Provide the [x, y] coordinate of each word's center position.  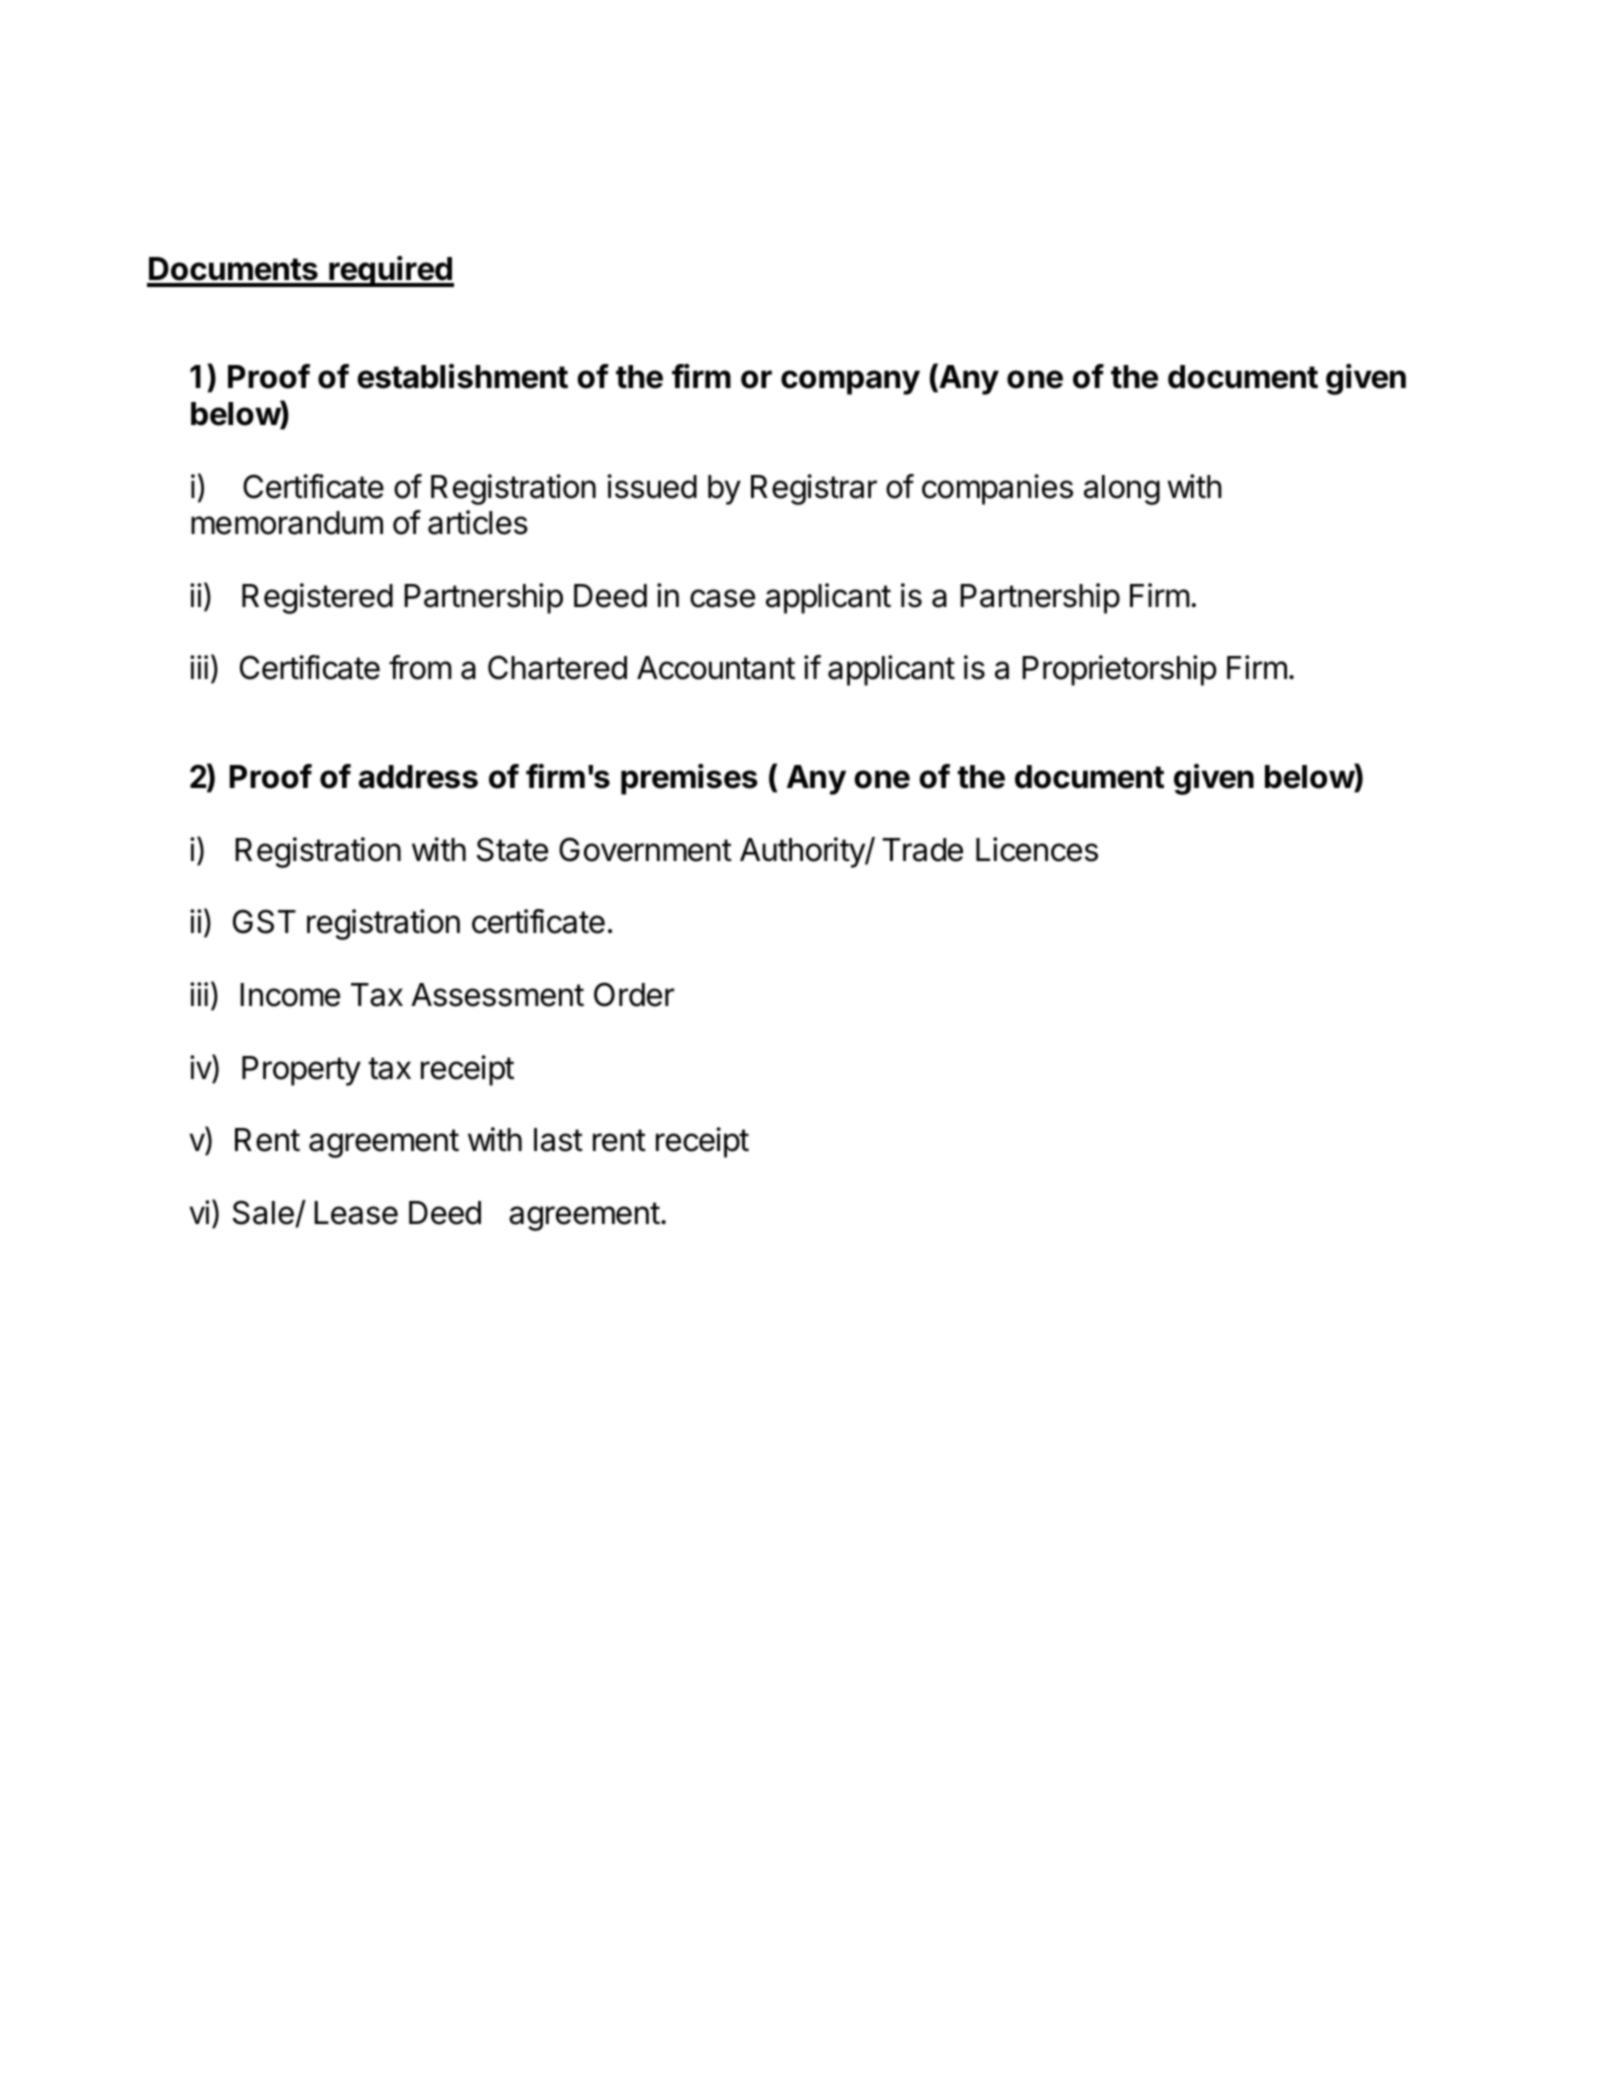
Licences [1037, 849]
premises [689, 779]
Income [290, 995]
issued [652, 486]
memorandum [287, 523]
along [1122, 490]
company [850, 382]
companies [997, 489]
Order [634, 994]
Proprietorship [1119, 670]
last [558, 1140]
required [390, 271]
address [418, 777]
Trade [922, 850]
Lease [356, 1213]
